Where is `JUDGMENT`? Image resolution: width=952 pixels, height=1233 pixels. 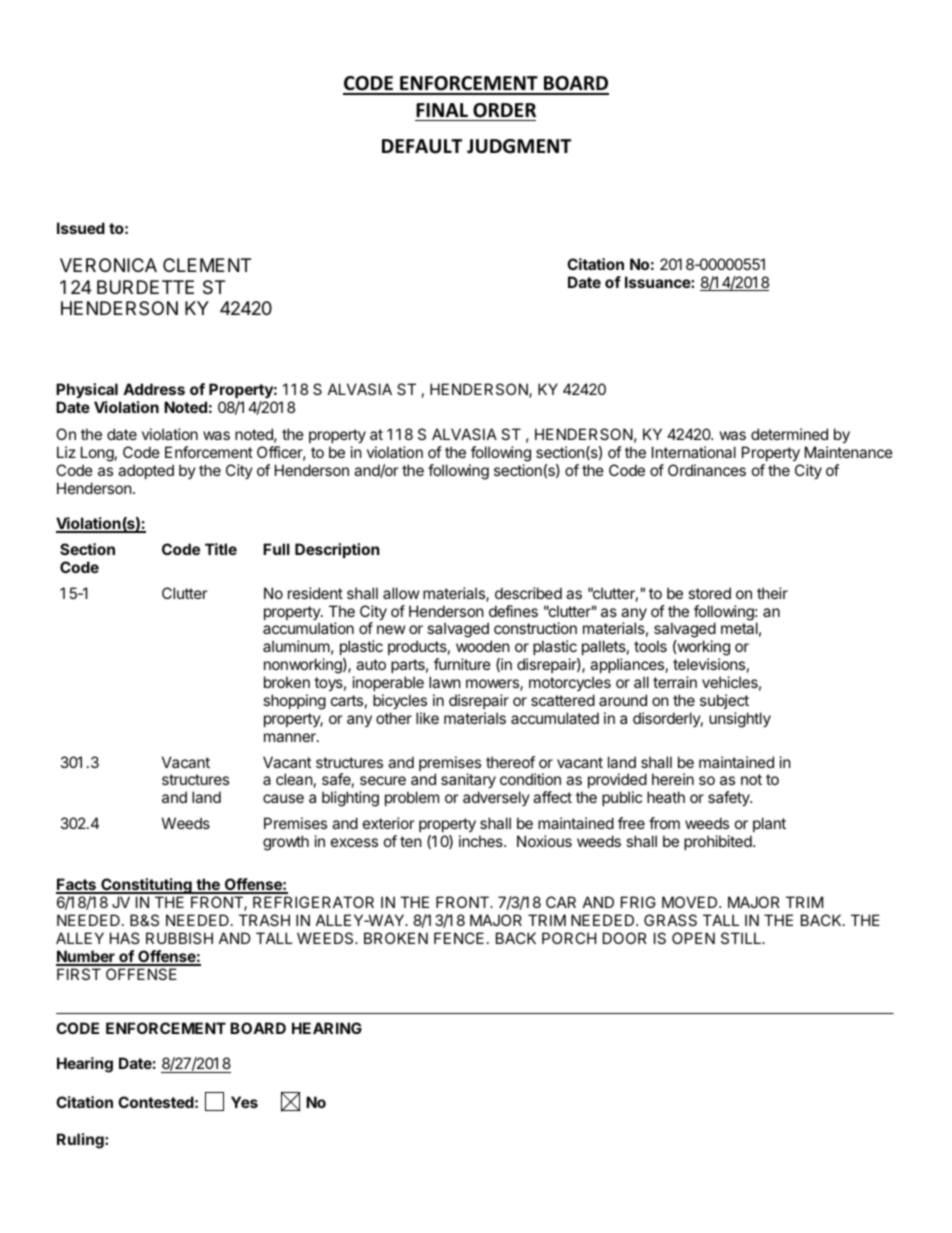 JUDGMENT is located at coordinates (519, 146).
